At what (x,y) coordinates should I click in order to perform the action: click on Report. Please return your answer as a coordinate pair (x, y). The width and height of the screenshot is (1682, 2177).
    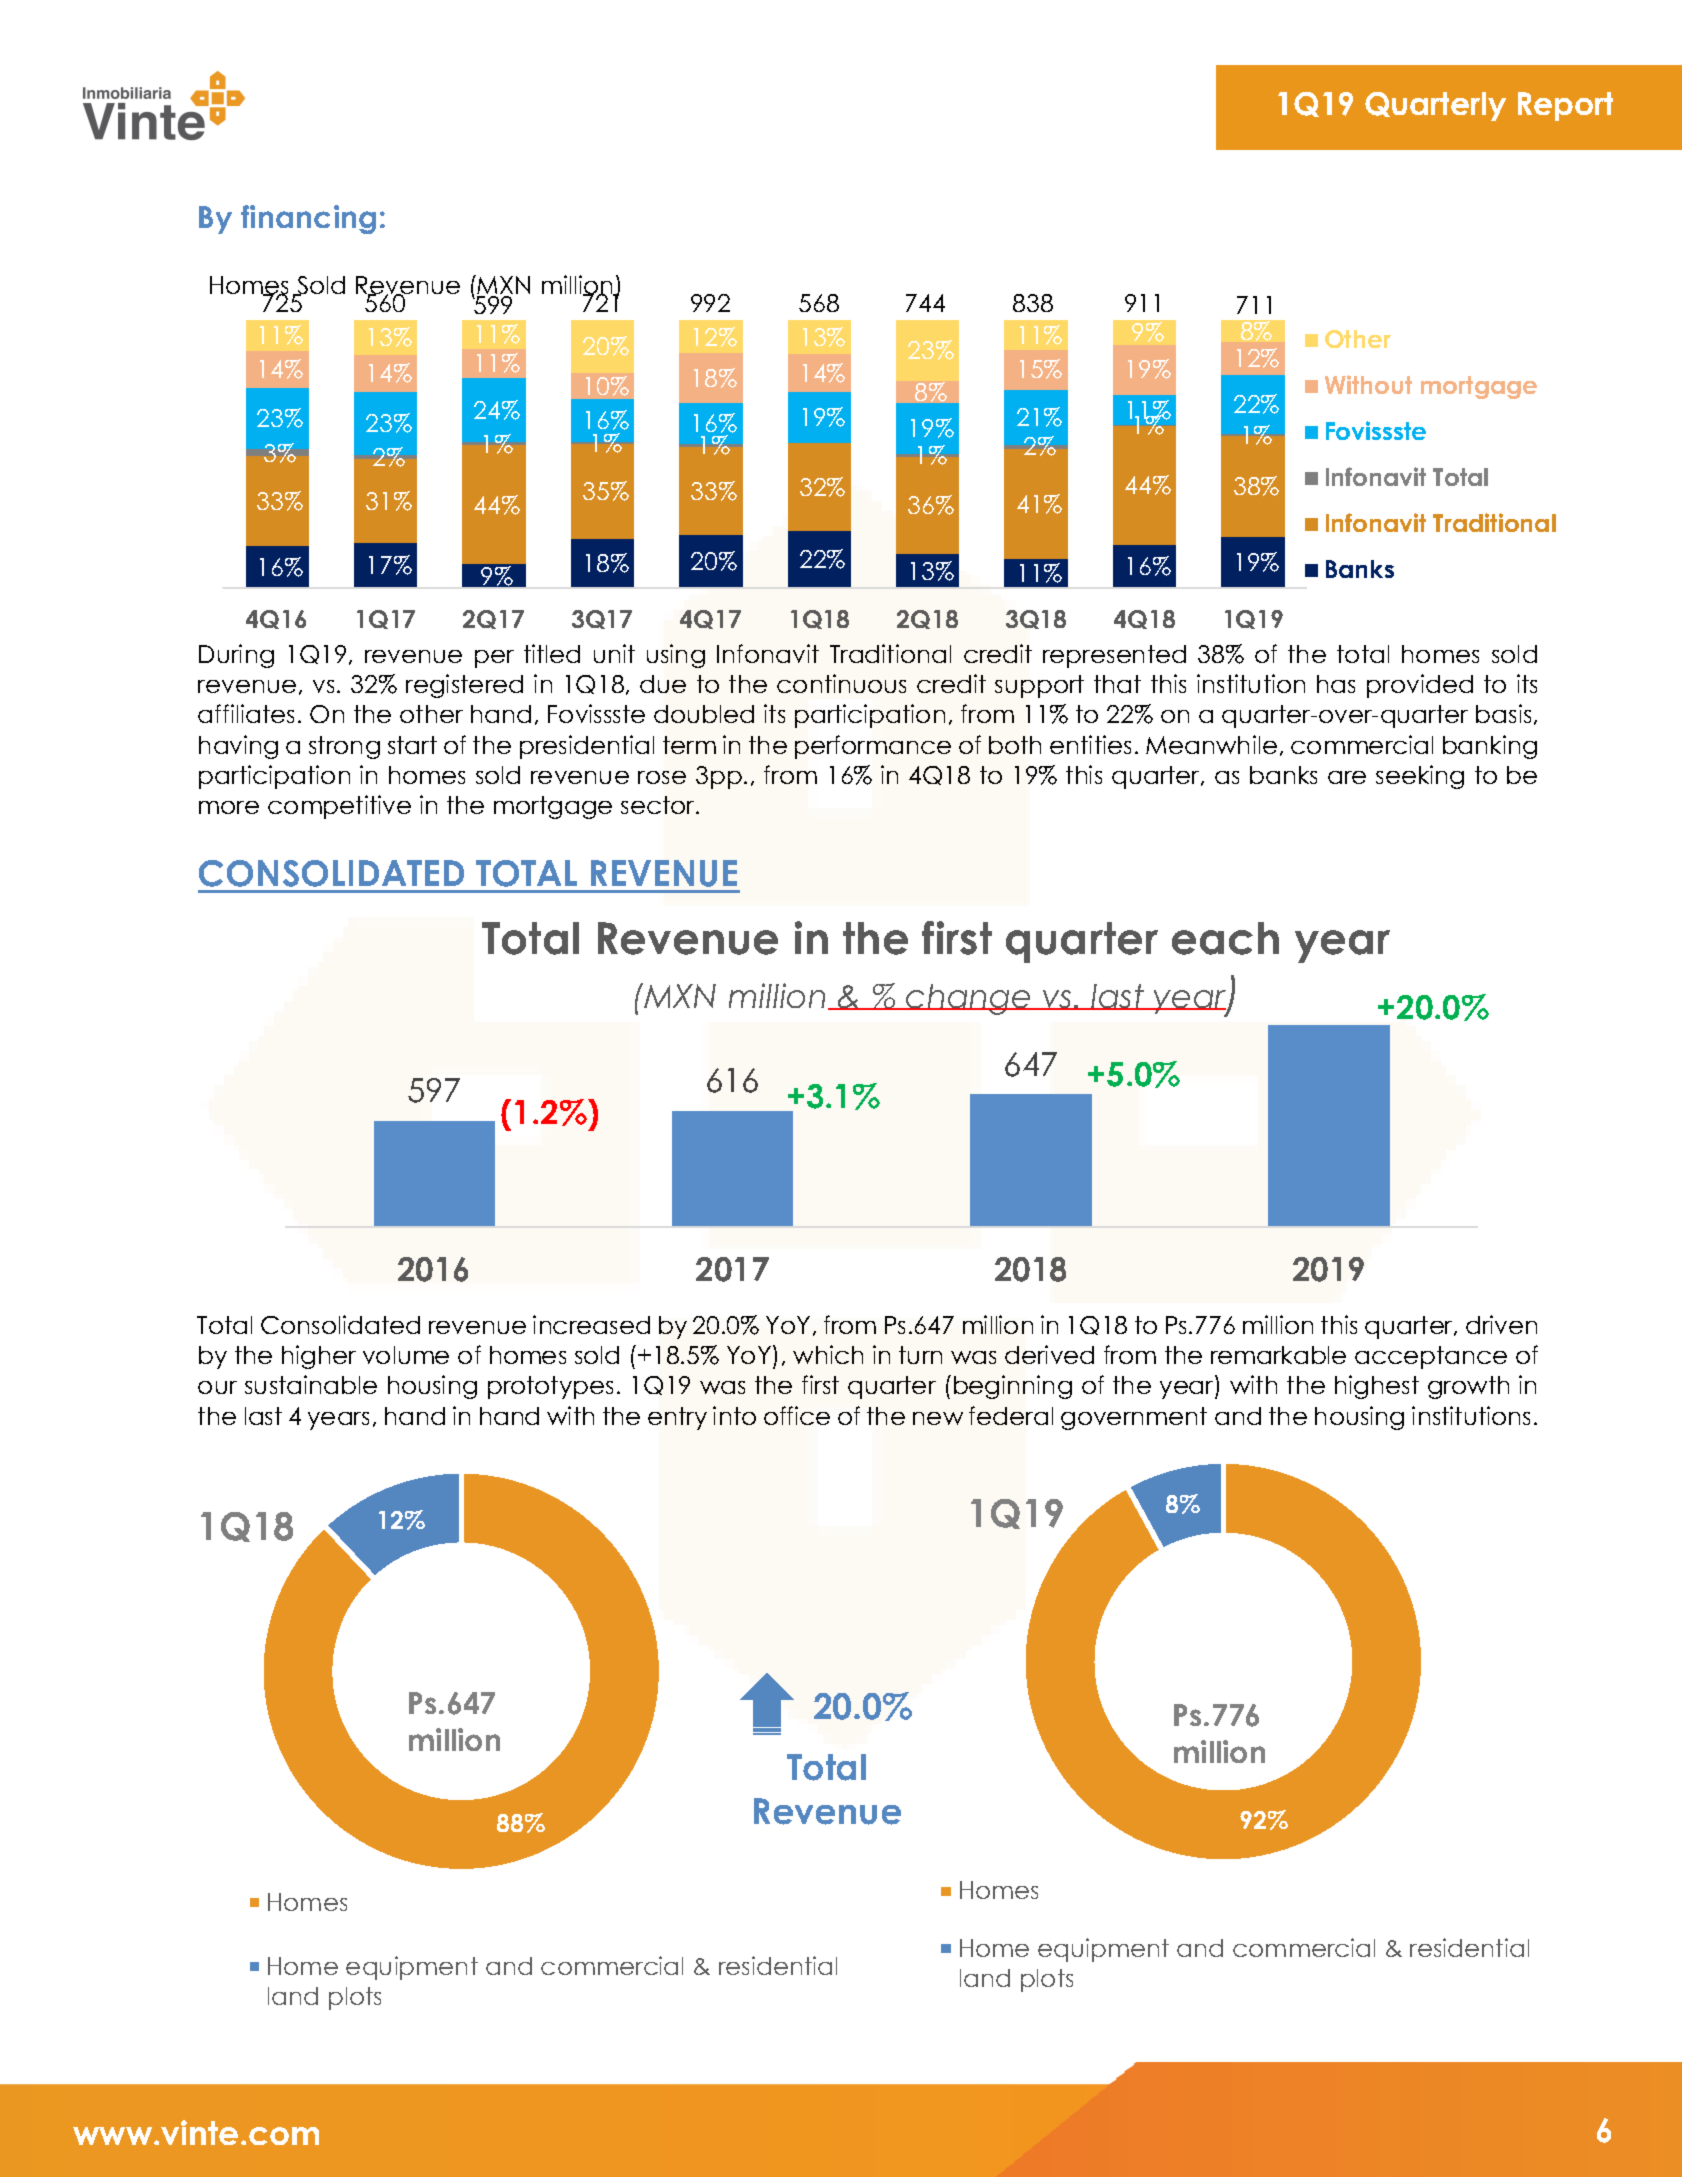
    Looking at the image, I should click on (1565, 106).
